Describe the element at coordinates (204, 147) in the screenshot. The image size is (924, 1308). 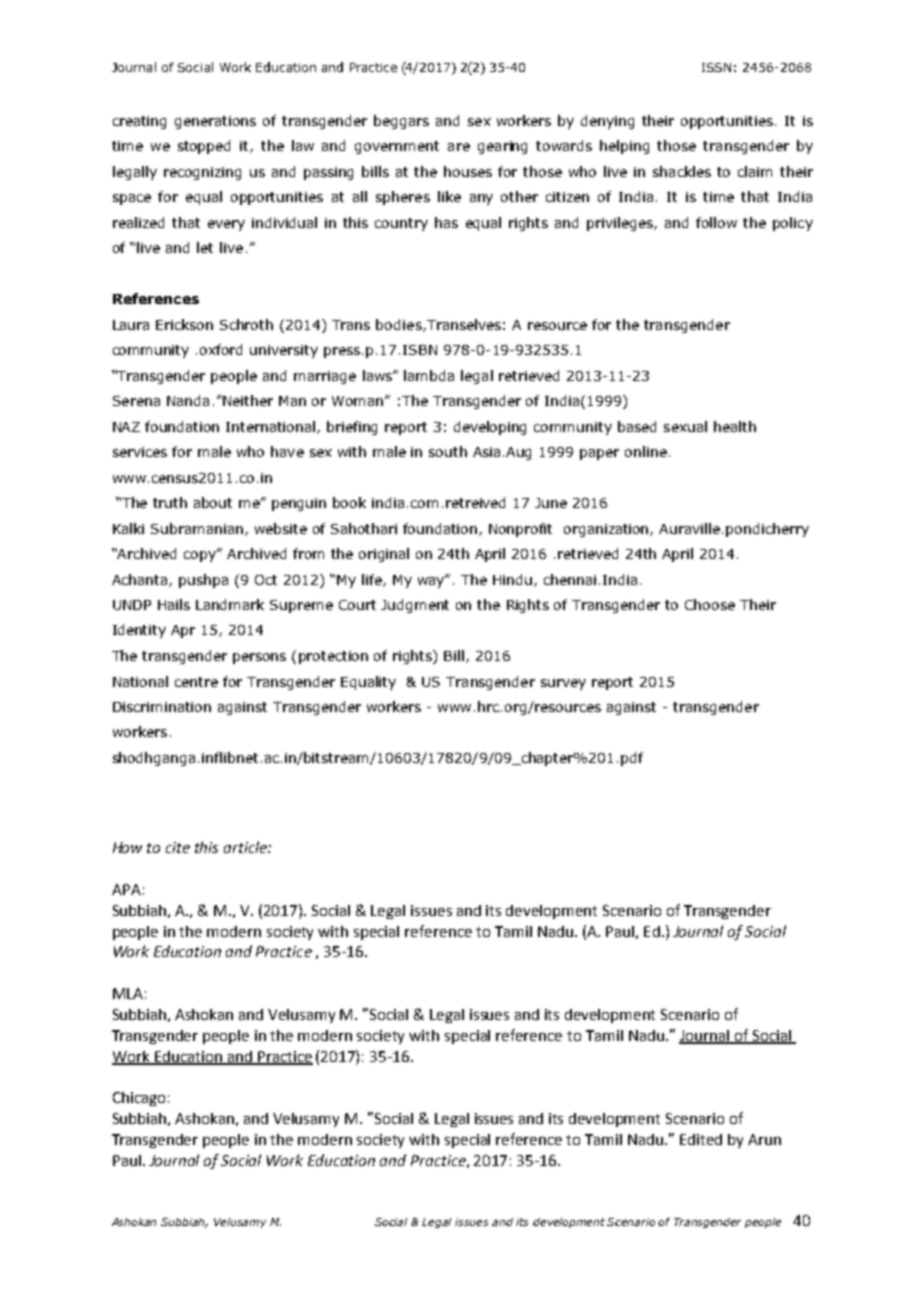
I see `stopped` at that location.
